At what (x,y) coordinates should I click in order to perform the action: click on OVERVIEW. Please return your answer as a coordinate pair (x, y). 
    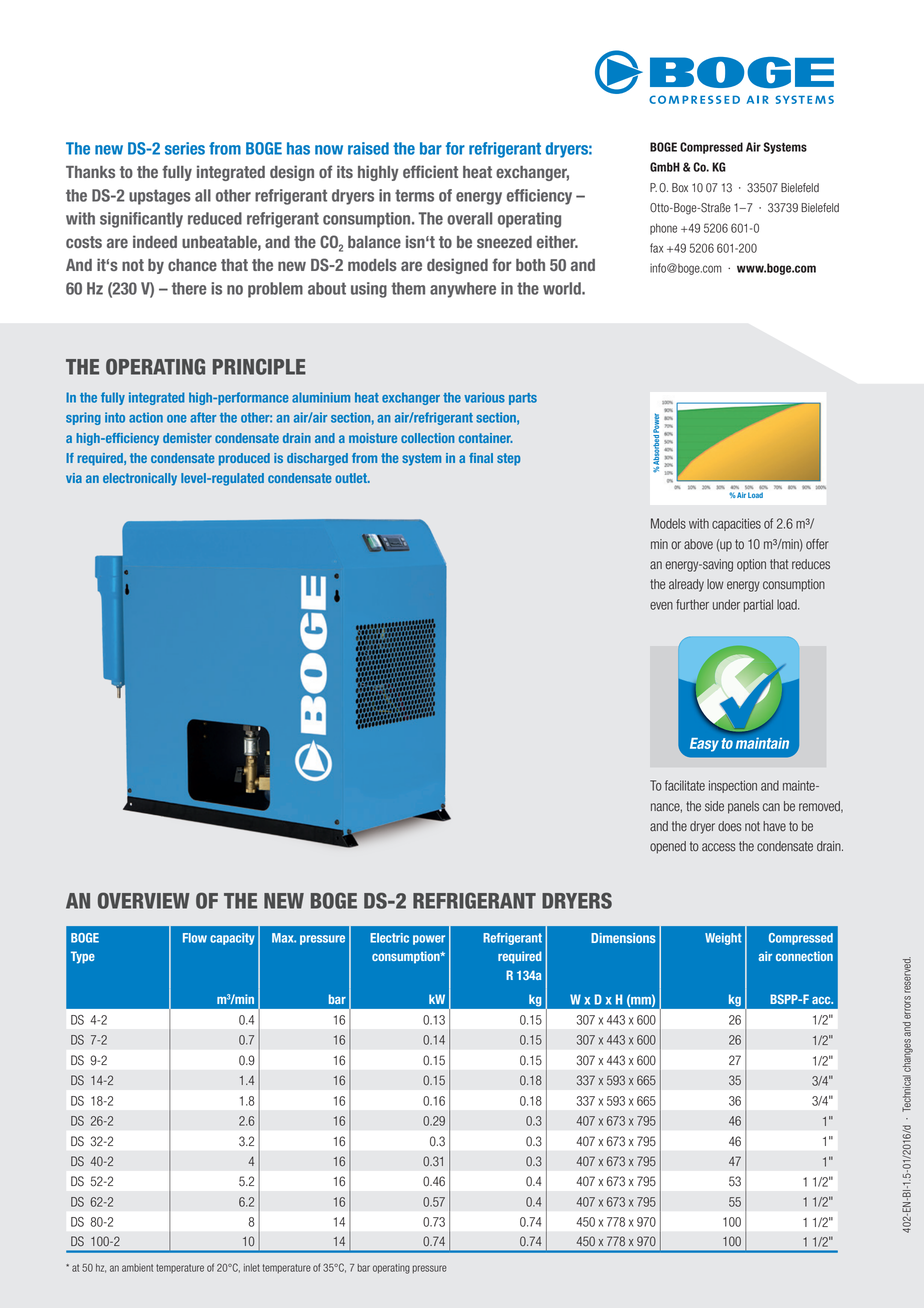
    Looking at the image, I should click on (144, 900).
